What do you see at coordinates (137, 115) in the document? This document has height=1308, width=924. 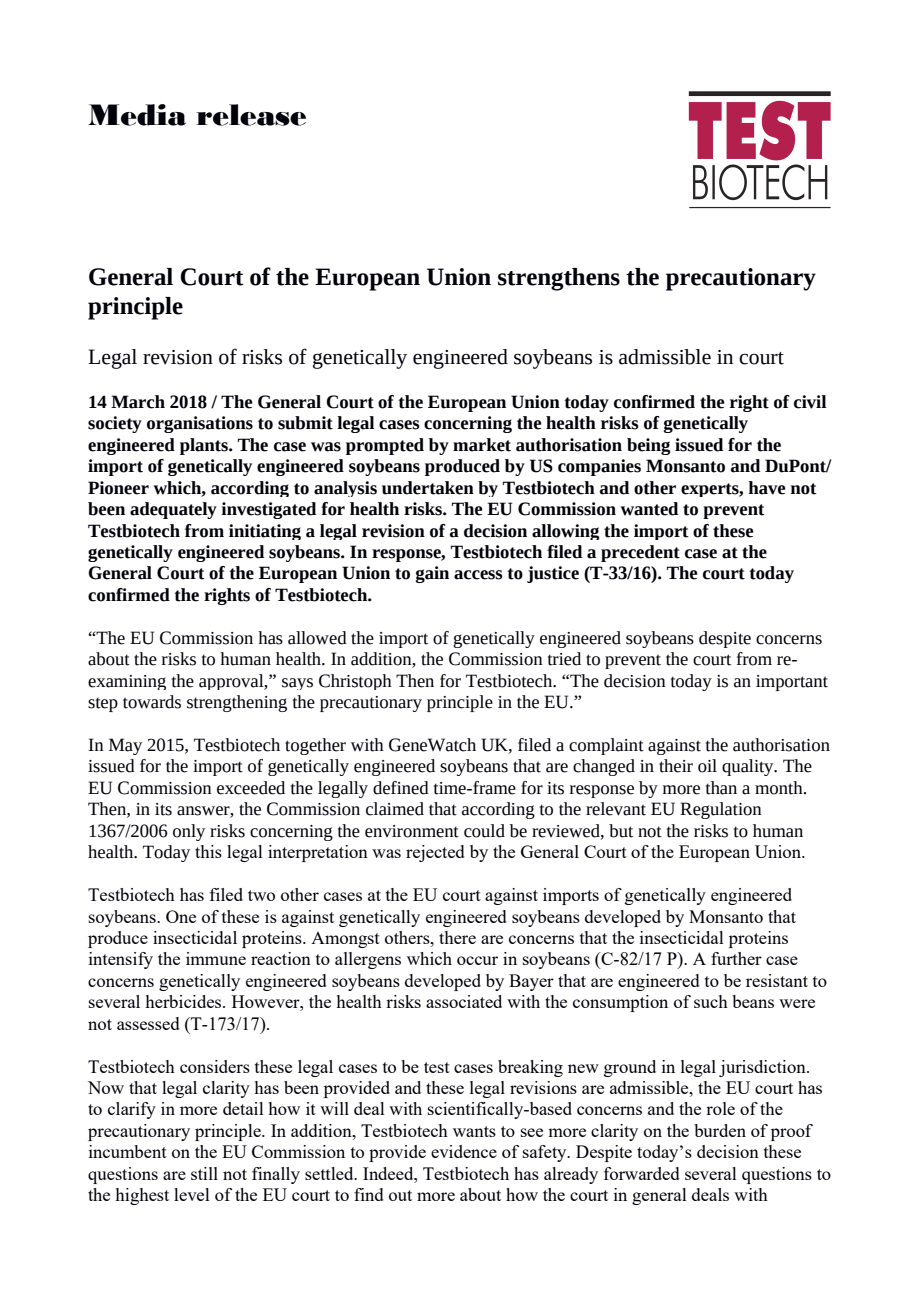 I see `Media` at bounding box center [137, 115].
